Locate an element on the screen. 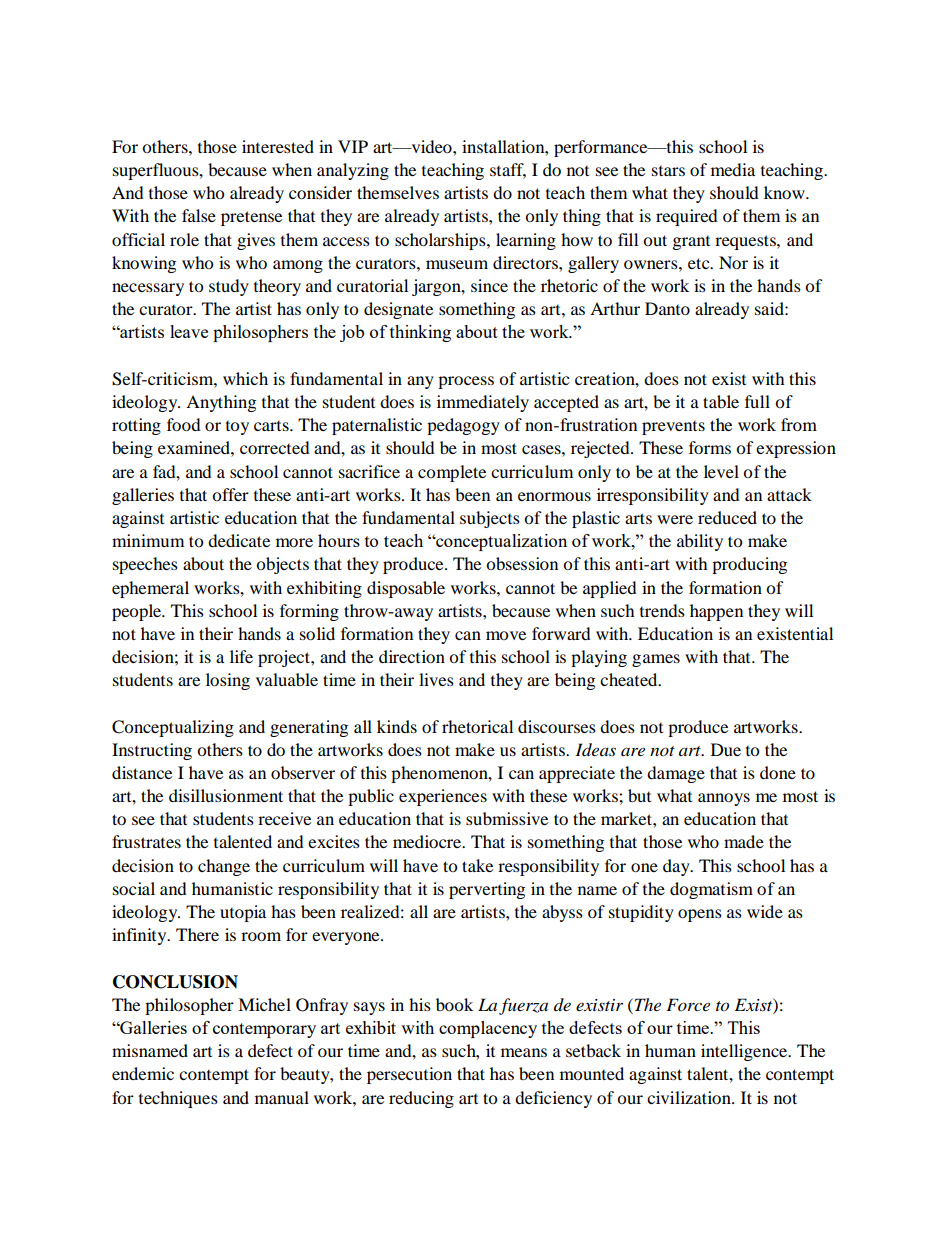  techniques is located at coordinates (178, 1099).
